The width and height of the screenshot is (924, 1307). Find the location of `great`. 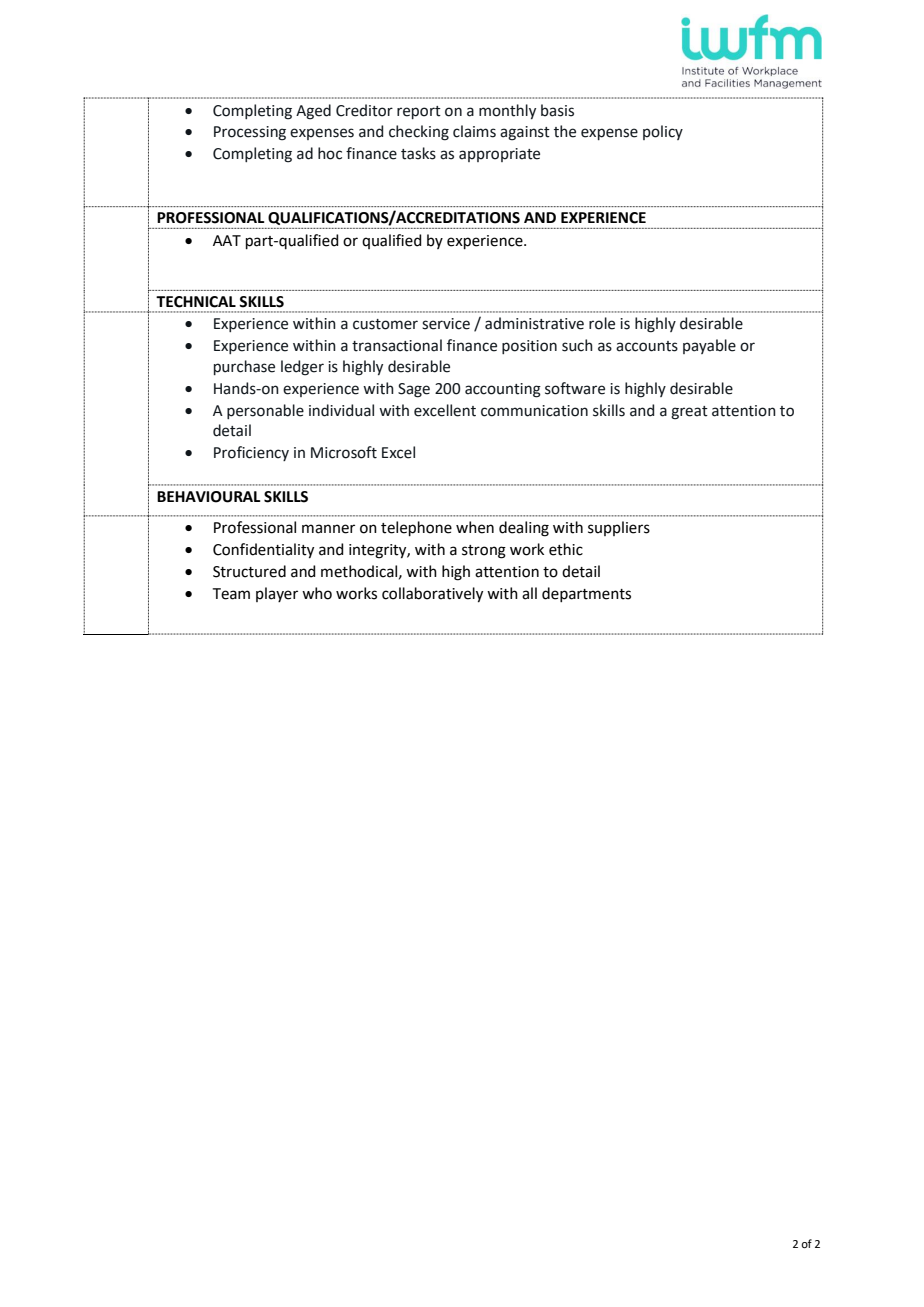

great is located at coordinates (689, 413).
